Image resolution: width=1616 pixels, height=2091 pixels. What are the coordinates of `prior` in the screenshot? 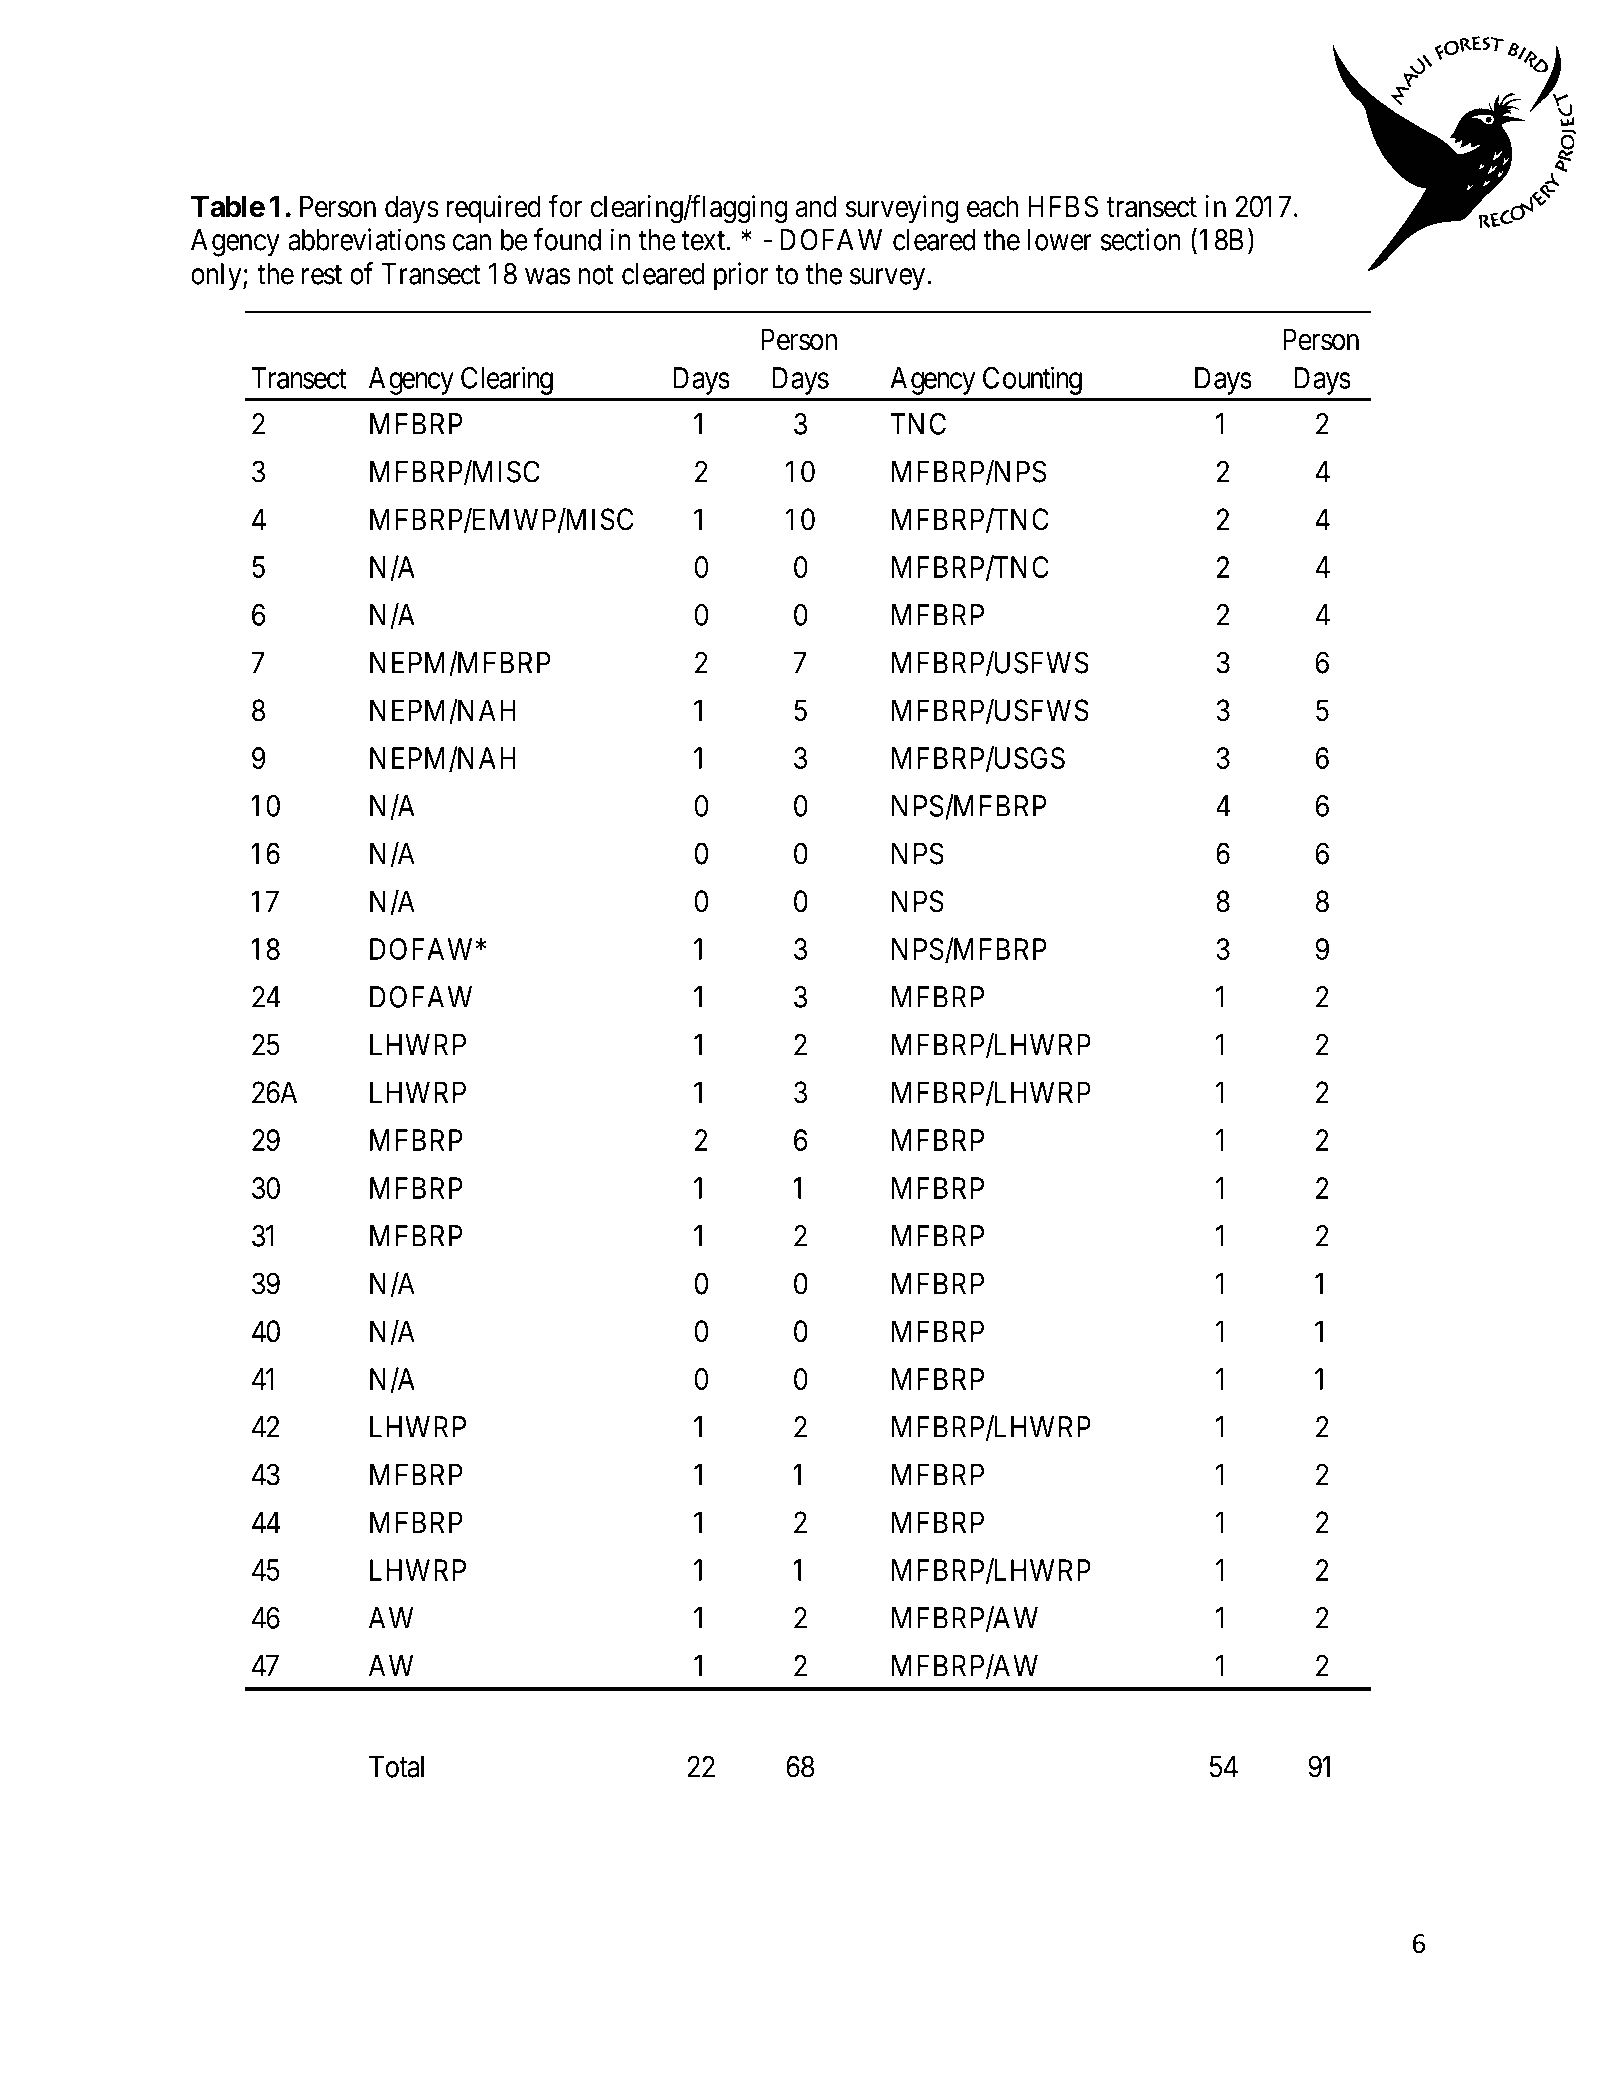 It's located at (741, 276).
